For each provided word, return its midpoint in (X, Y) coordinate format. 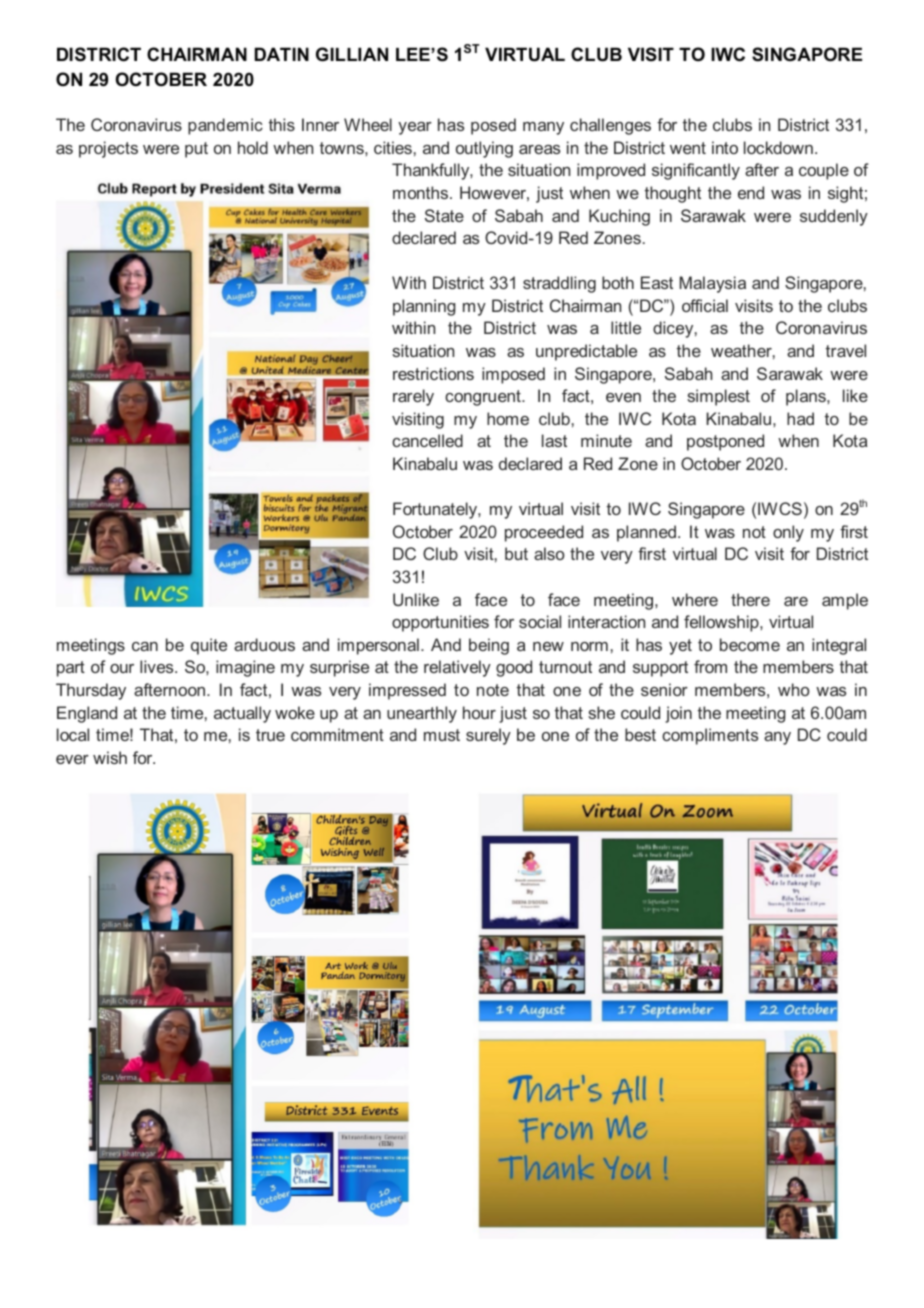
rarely (413, 397)
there (750, 599)
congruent (484, 398)
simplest (718, 397)
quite (209, 646)
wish (110, 757)
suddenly (834, 217)
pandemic (225, 126)
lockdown (778, 147)
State (444, 215)
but (516, 553)
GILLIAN (352, 54)
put (196, 150)
